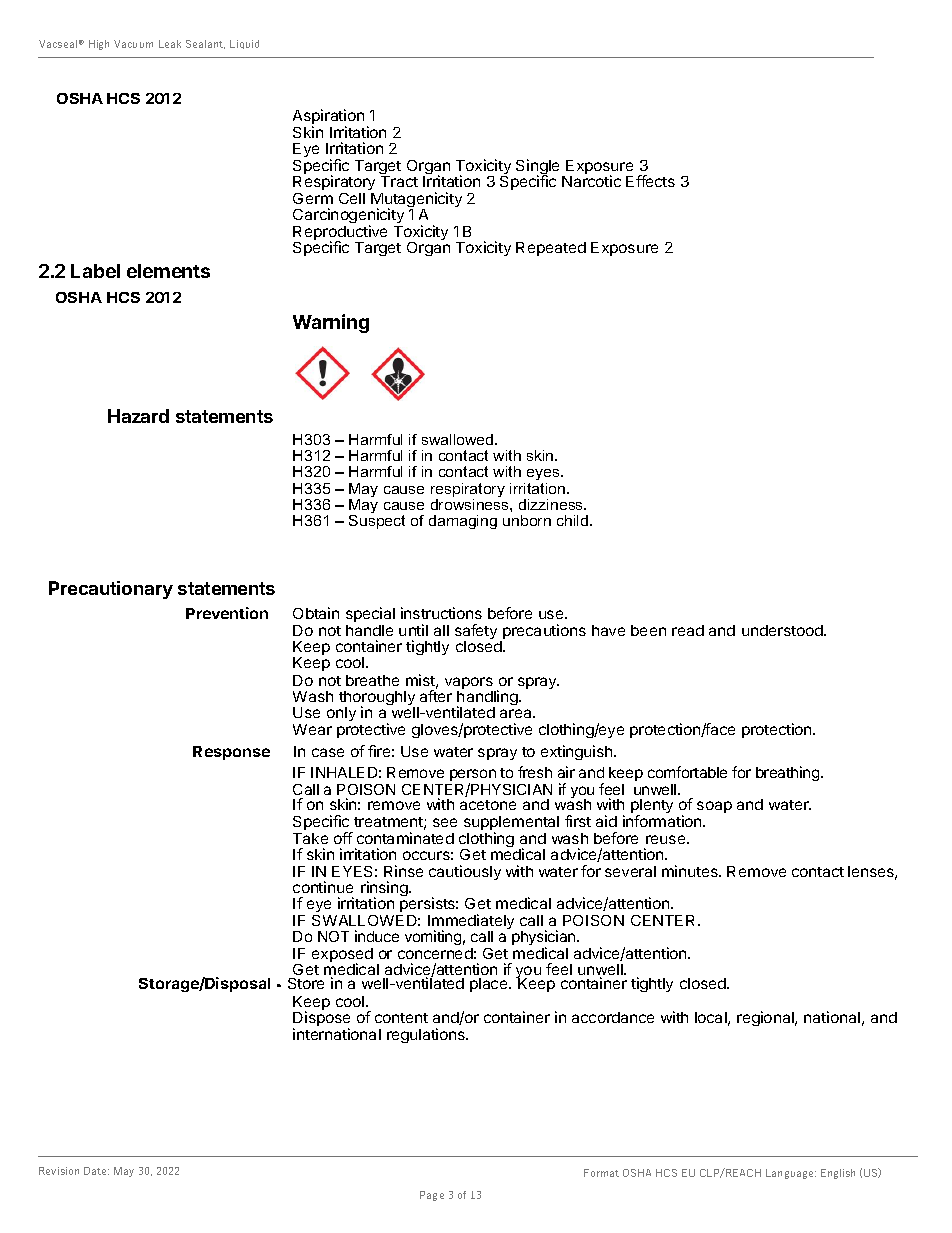  Describe the element at coordinates (306, 983) in the screenshot. I see `Store` at that location.
